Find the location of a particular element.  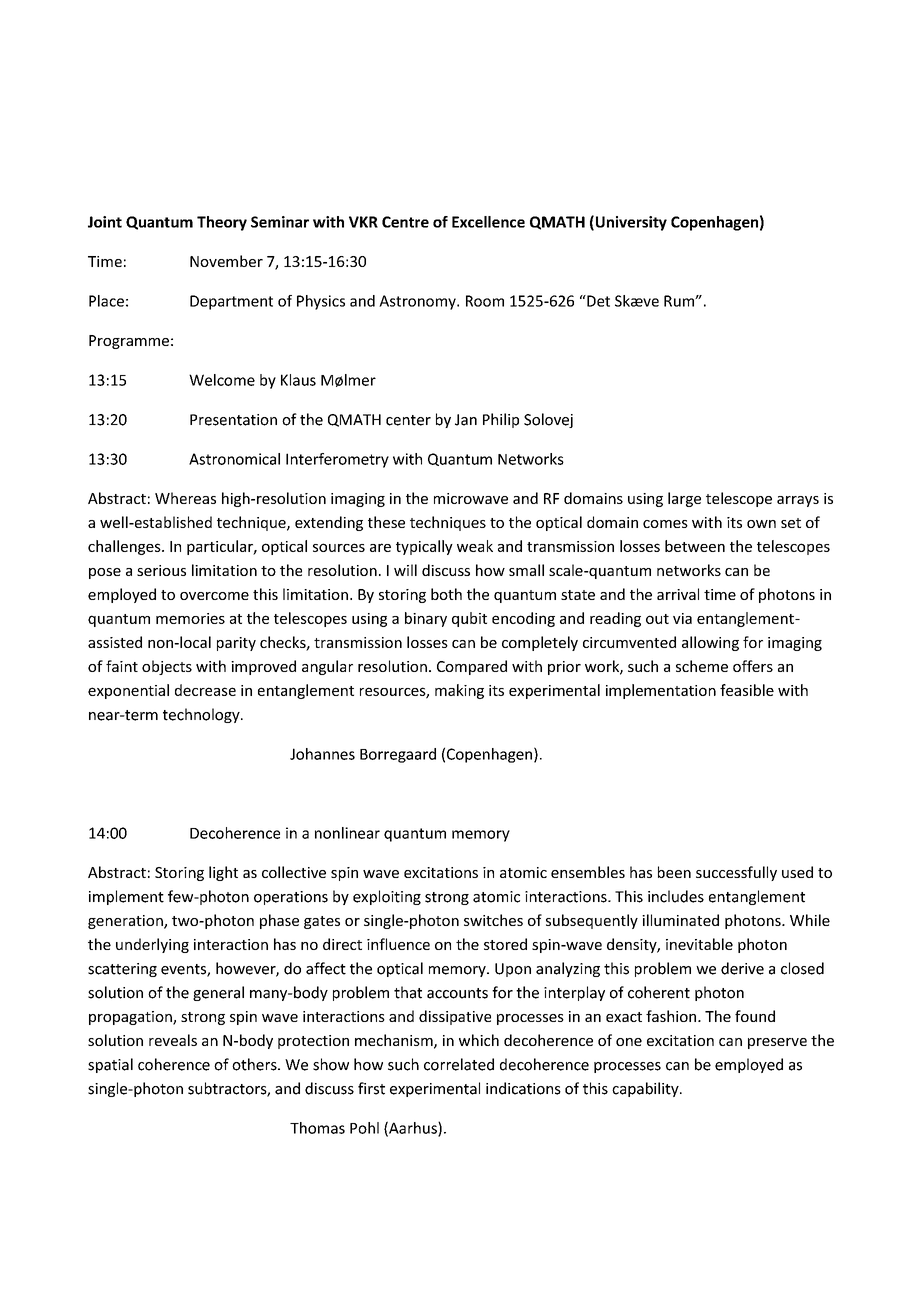

objects is located at coordinates (167, 667).
